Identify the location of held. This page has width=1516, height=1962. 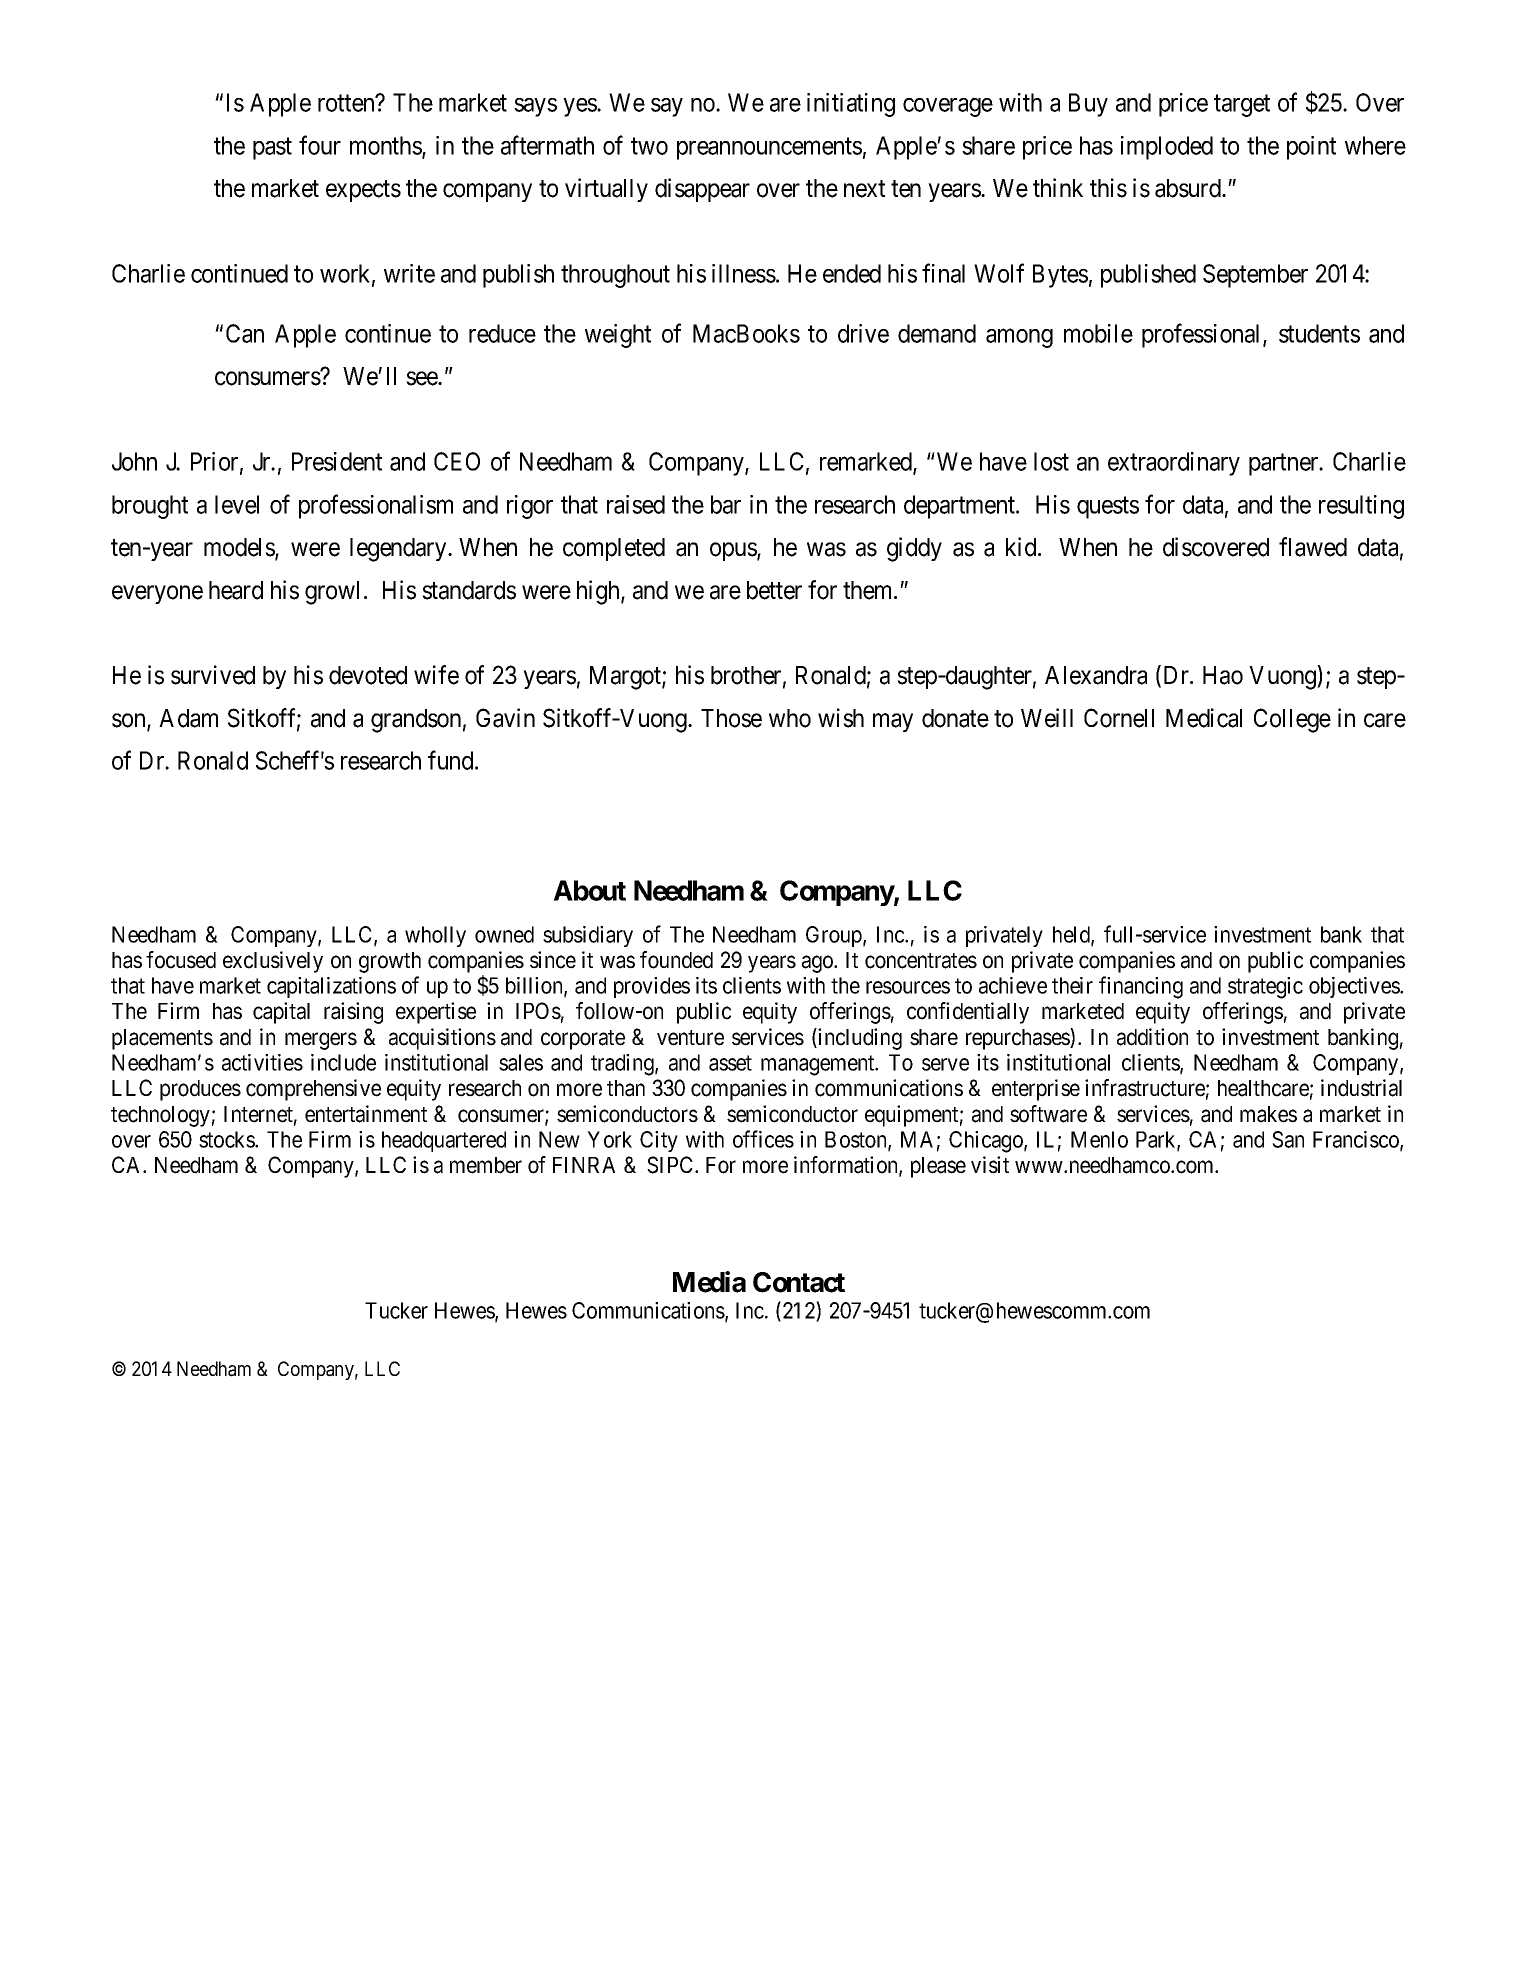
(1072, 935).
